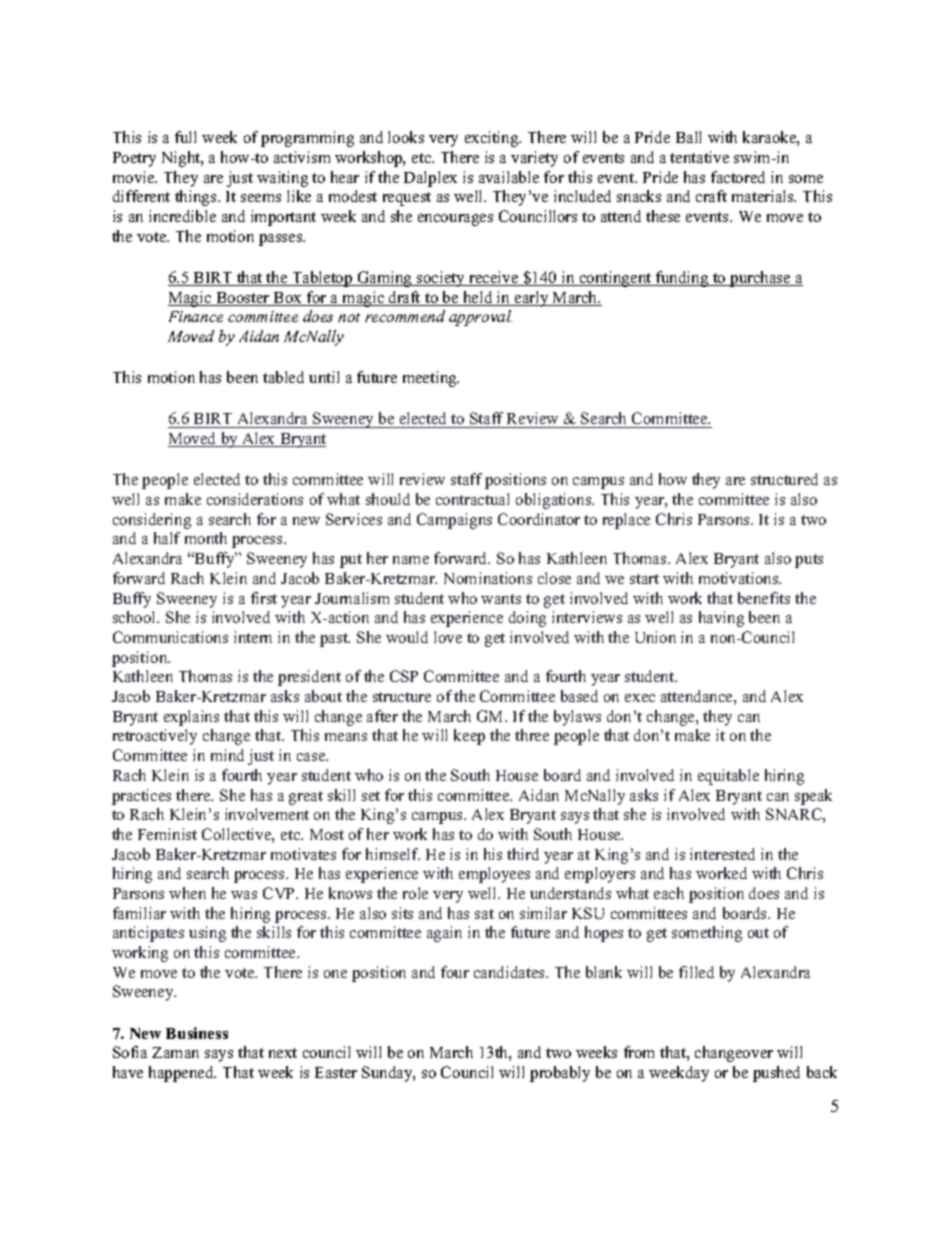  Describe the element at coordinates (472, 499) in the screenshot. I see `contractual` at that location.
